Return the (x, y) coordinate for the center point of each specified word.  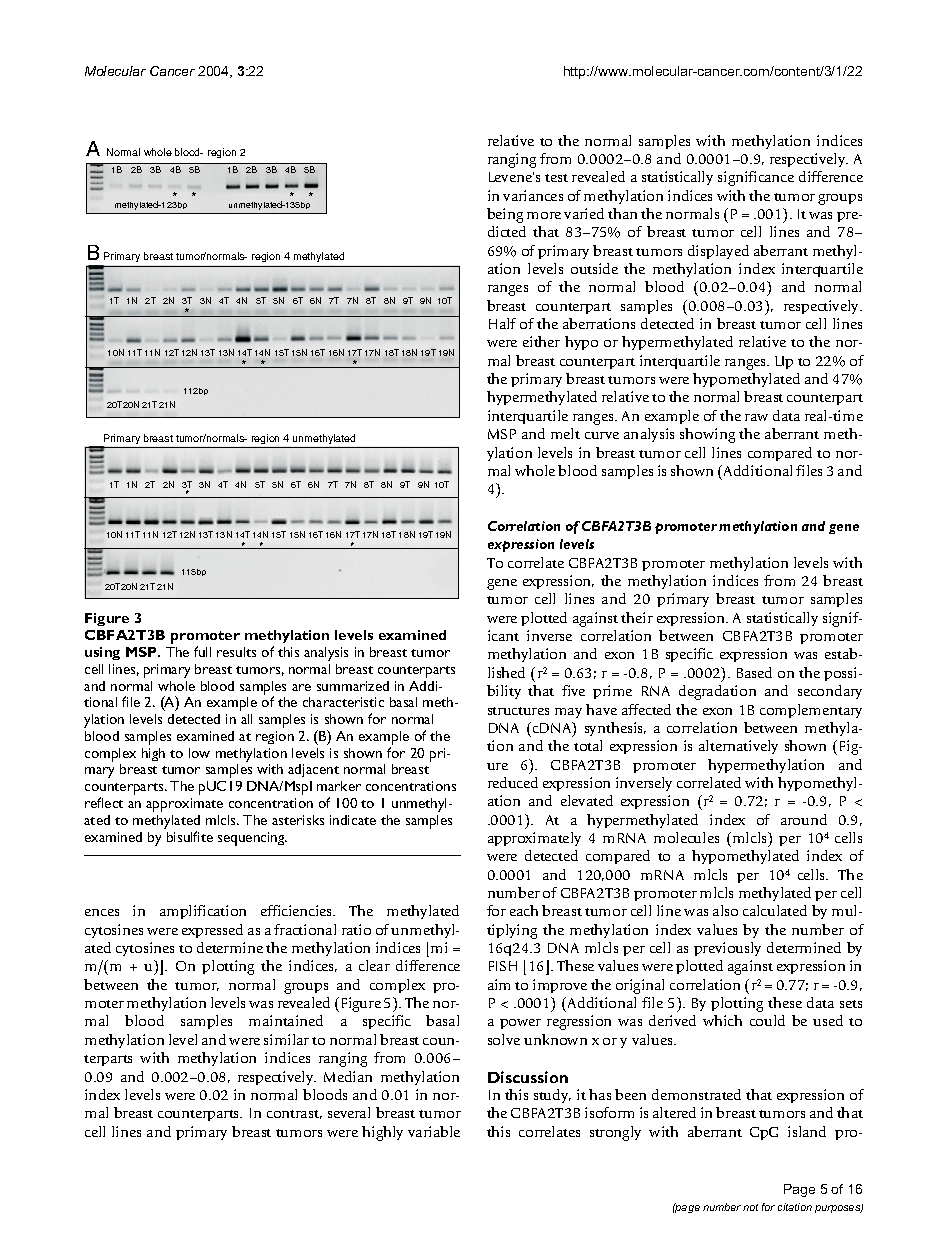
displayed (718, 252)
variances (533, 195)
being (505, 215)
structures (518, 711)
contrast (294, 1114)
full (202, 651)
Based (754, 672)
